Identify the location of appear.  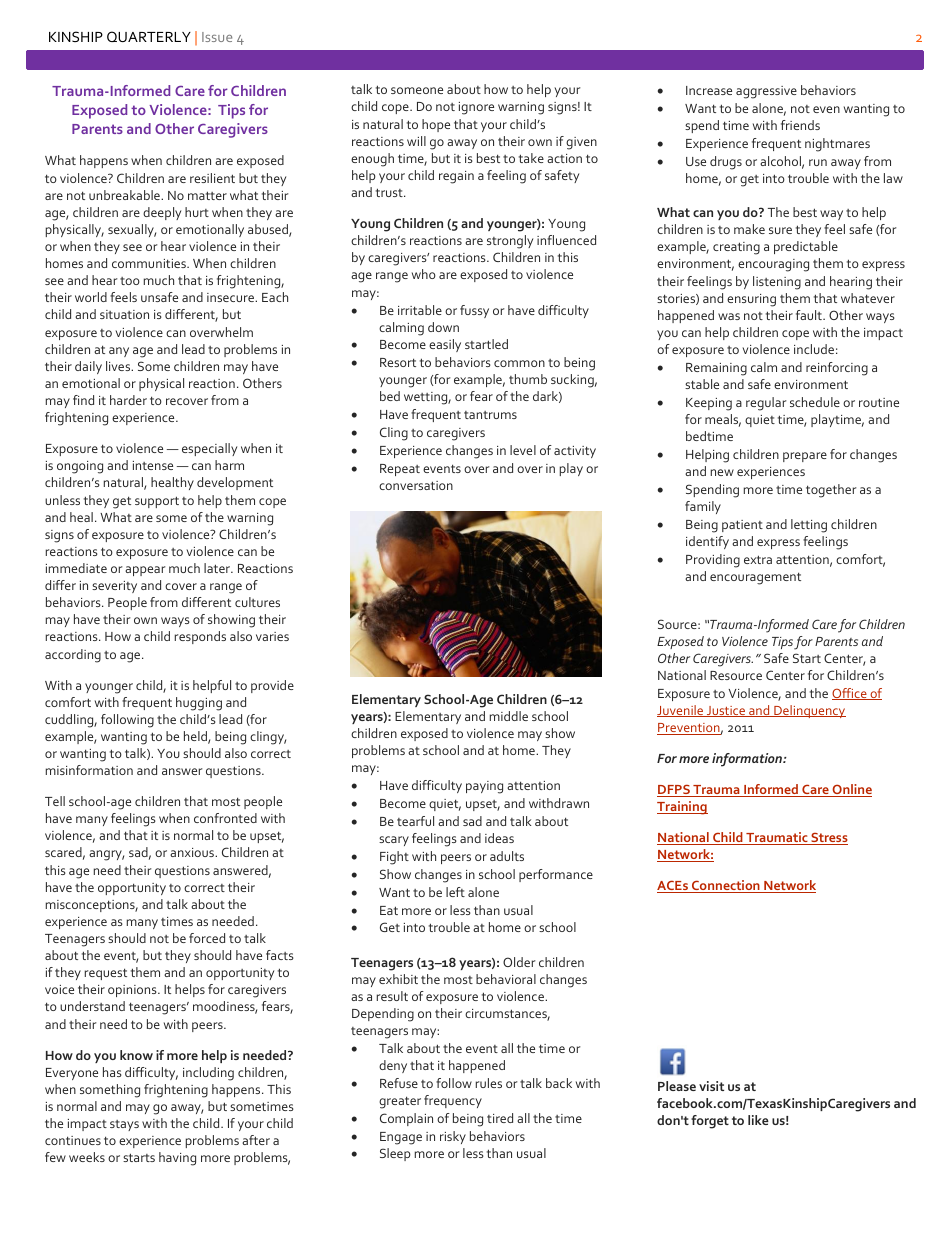
(145, 571).
